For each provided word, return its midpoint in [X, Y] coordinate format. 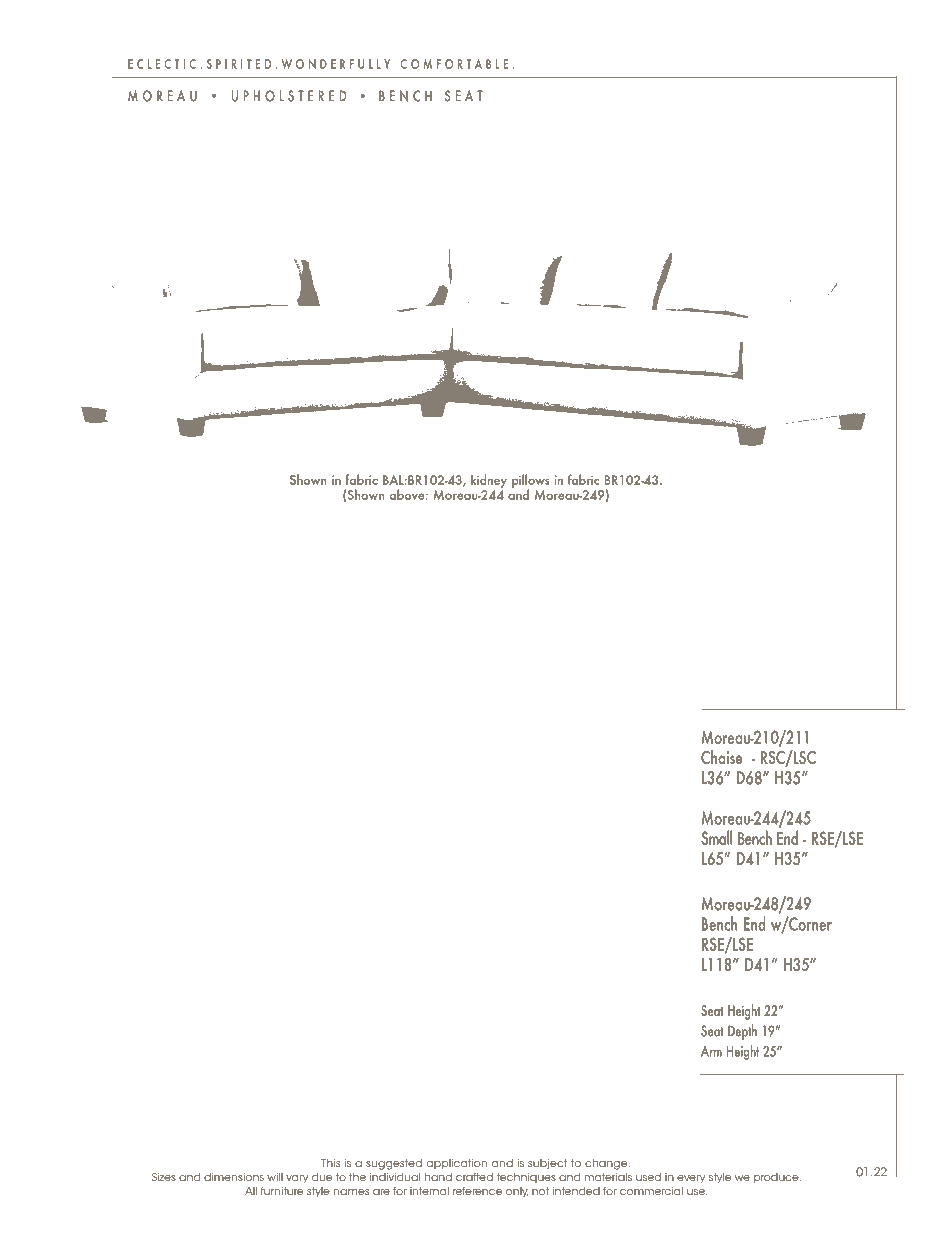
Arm [711, 1051]
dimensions [234, 1177]
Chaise [721, 757]
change [607, 1164]
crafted [474, 1177]
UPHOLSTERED [289, 96]
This [330, 1163]
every [691, 1179]
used [648, 1177]
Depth [742, 1032]
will [275, 1177]
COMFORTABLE [454, 64]
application [456, 1164]
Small [716, 837]
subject [547, 1164]
